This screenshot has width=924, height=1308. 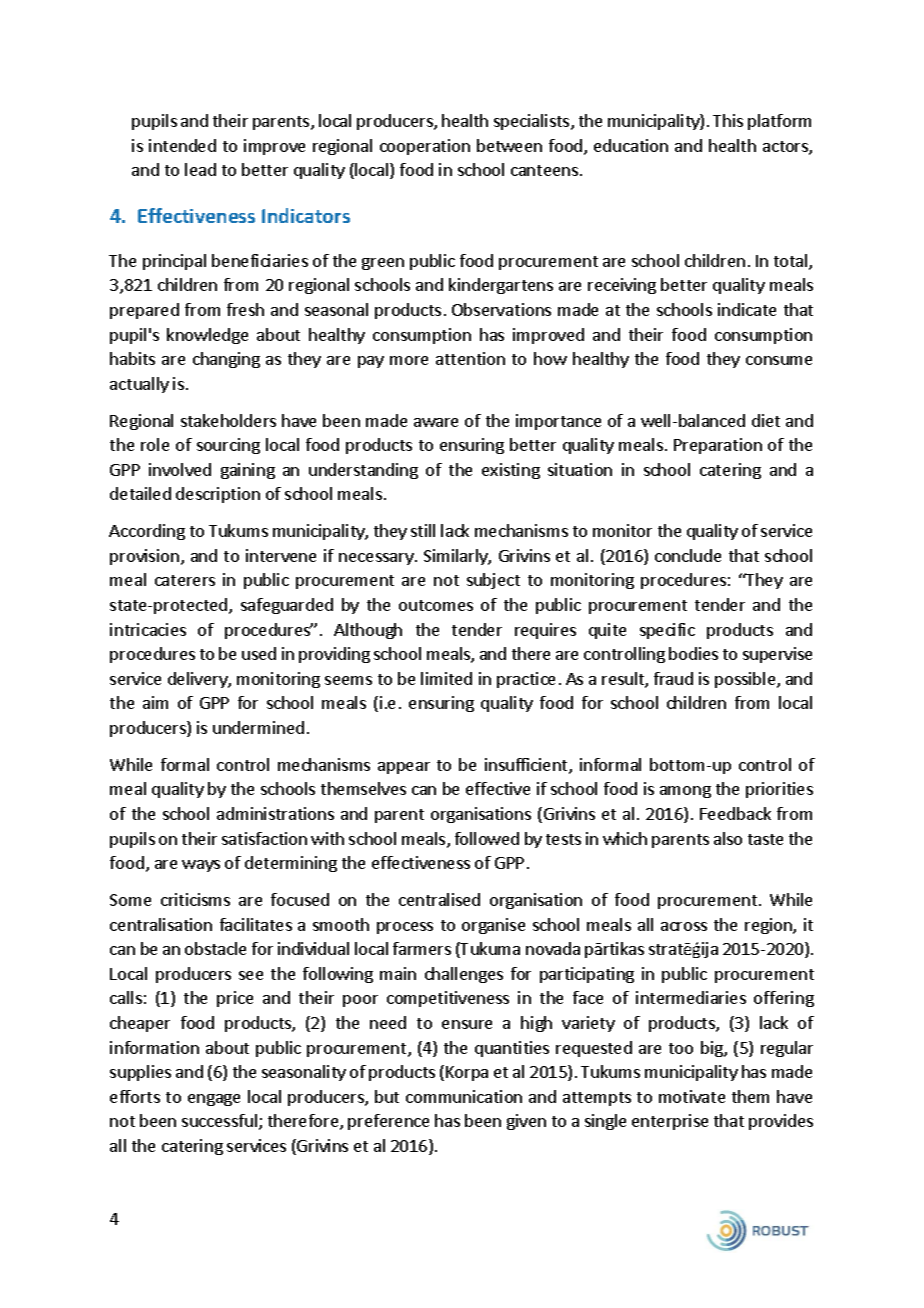 I want to click on motivate, so click(x=692, y=1096).
